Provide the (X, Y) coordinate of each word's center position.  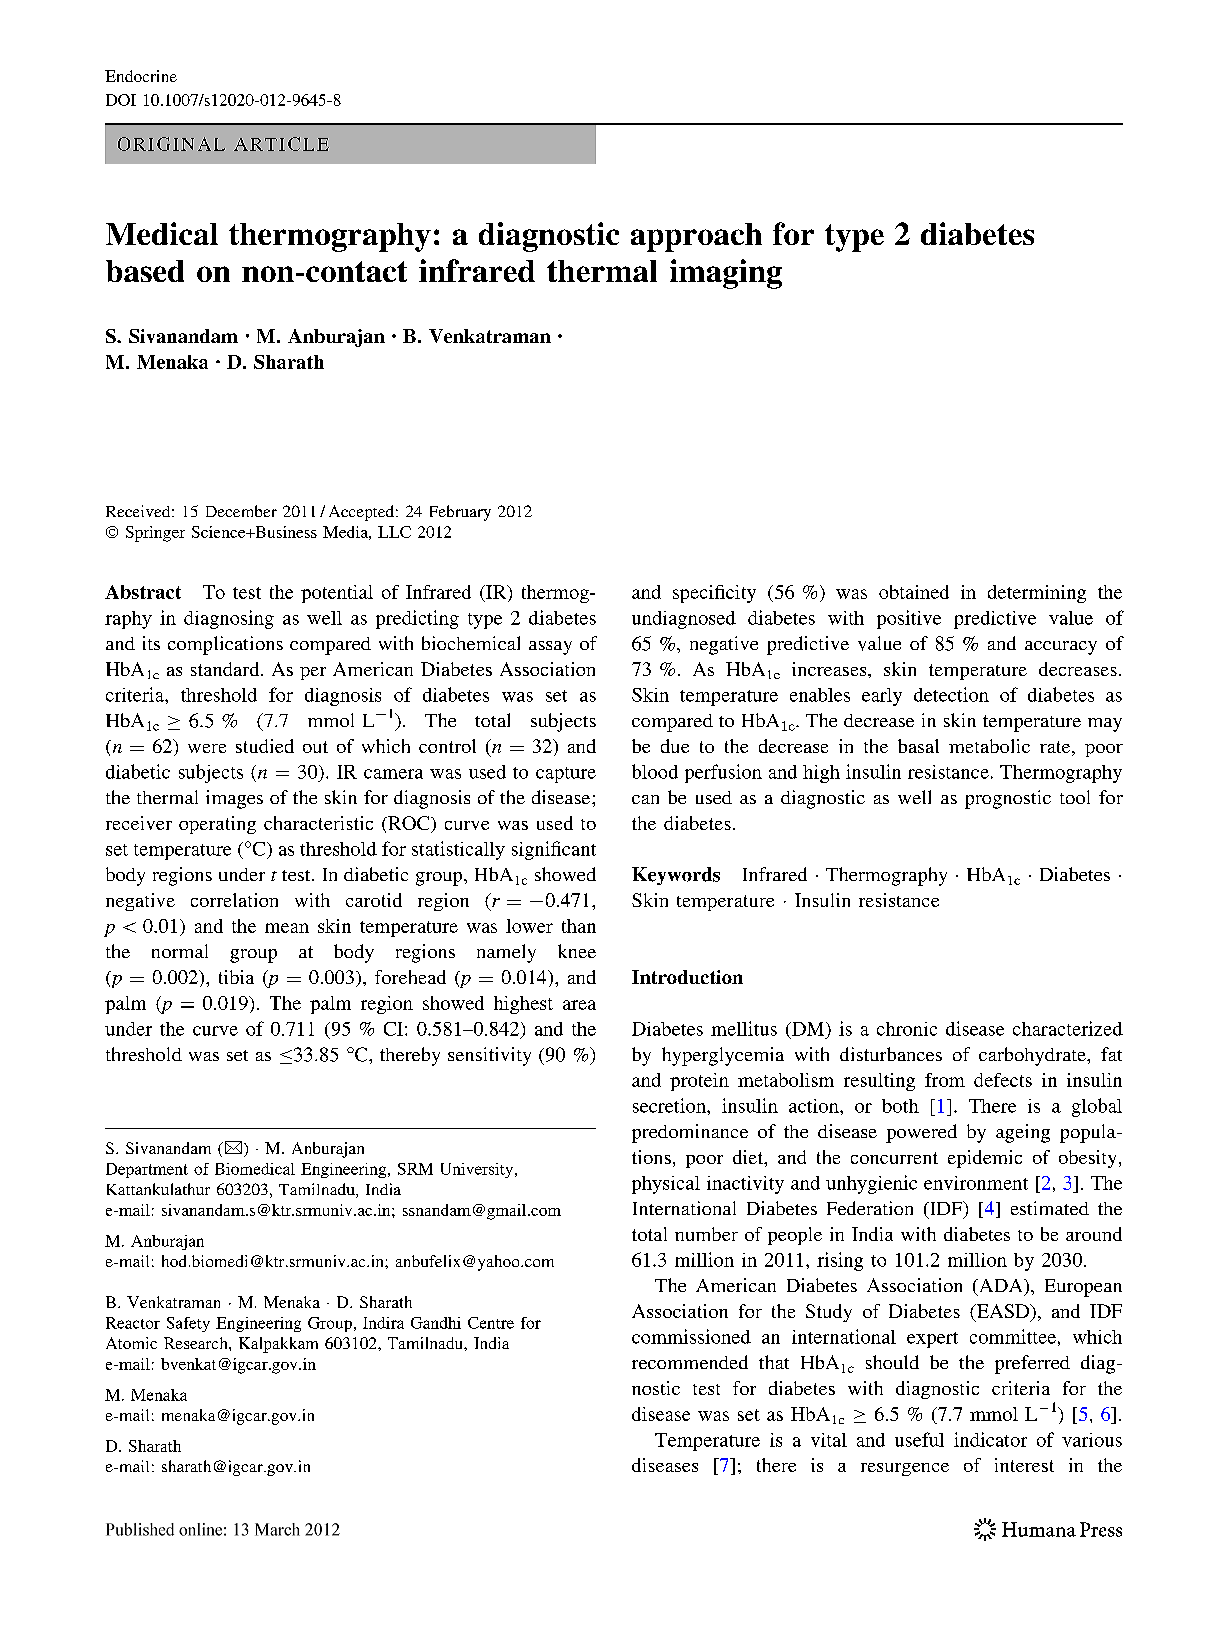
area (579, 1005)
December (241, 511)
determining (1037, 594)
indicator (990, 1439)
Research (197, 1343)
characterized (1068, 1028)
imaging (726, 274)
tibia (236, 977)
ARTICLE (281, 144)
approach (696, 237)
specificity (714, 594)
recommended (690, 1362)
